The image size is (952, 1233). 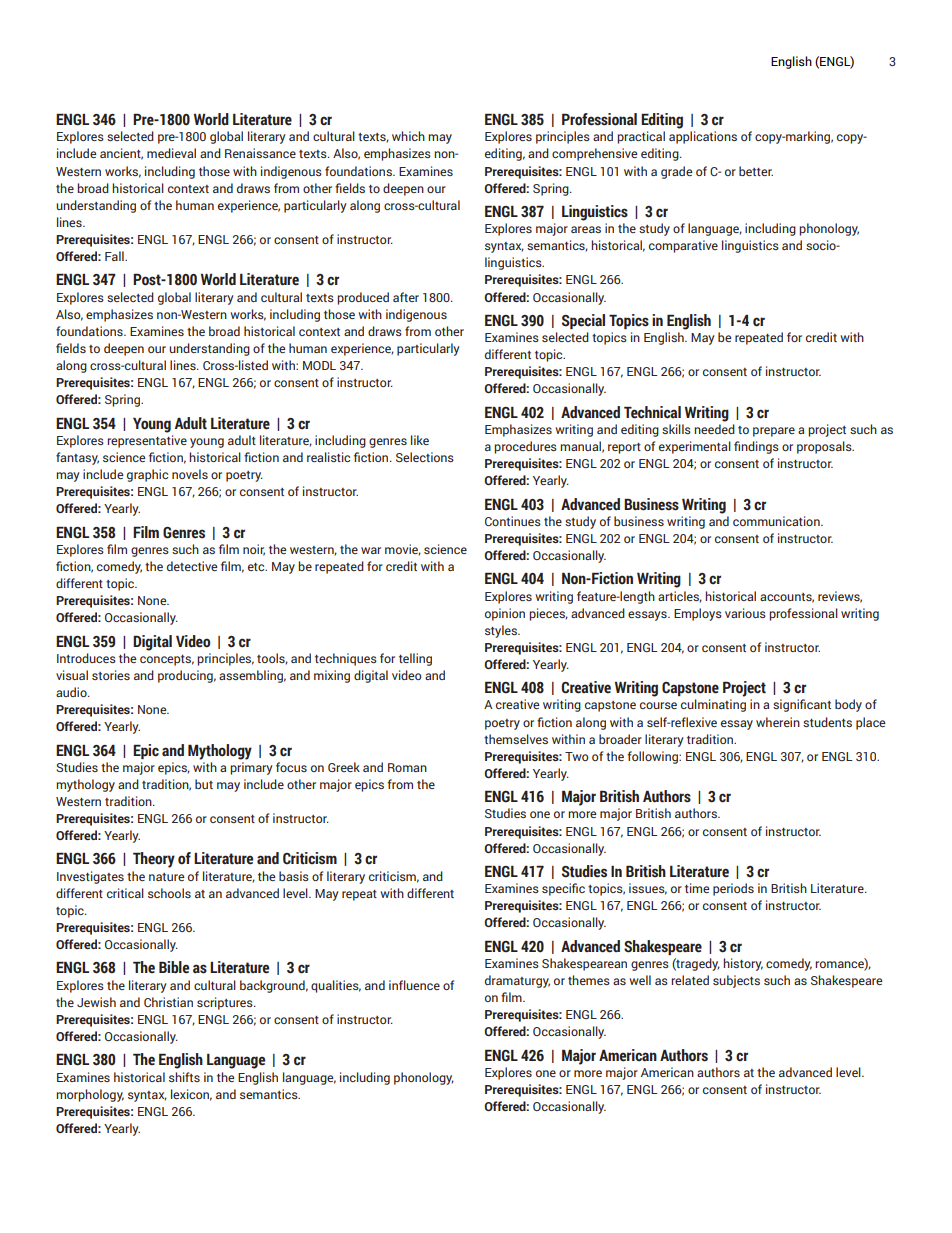 I want to click on shifts, so click(x=184, y=1077).
